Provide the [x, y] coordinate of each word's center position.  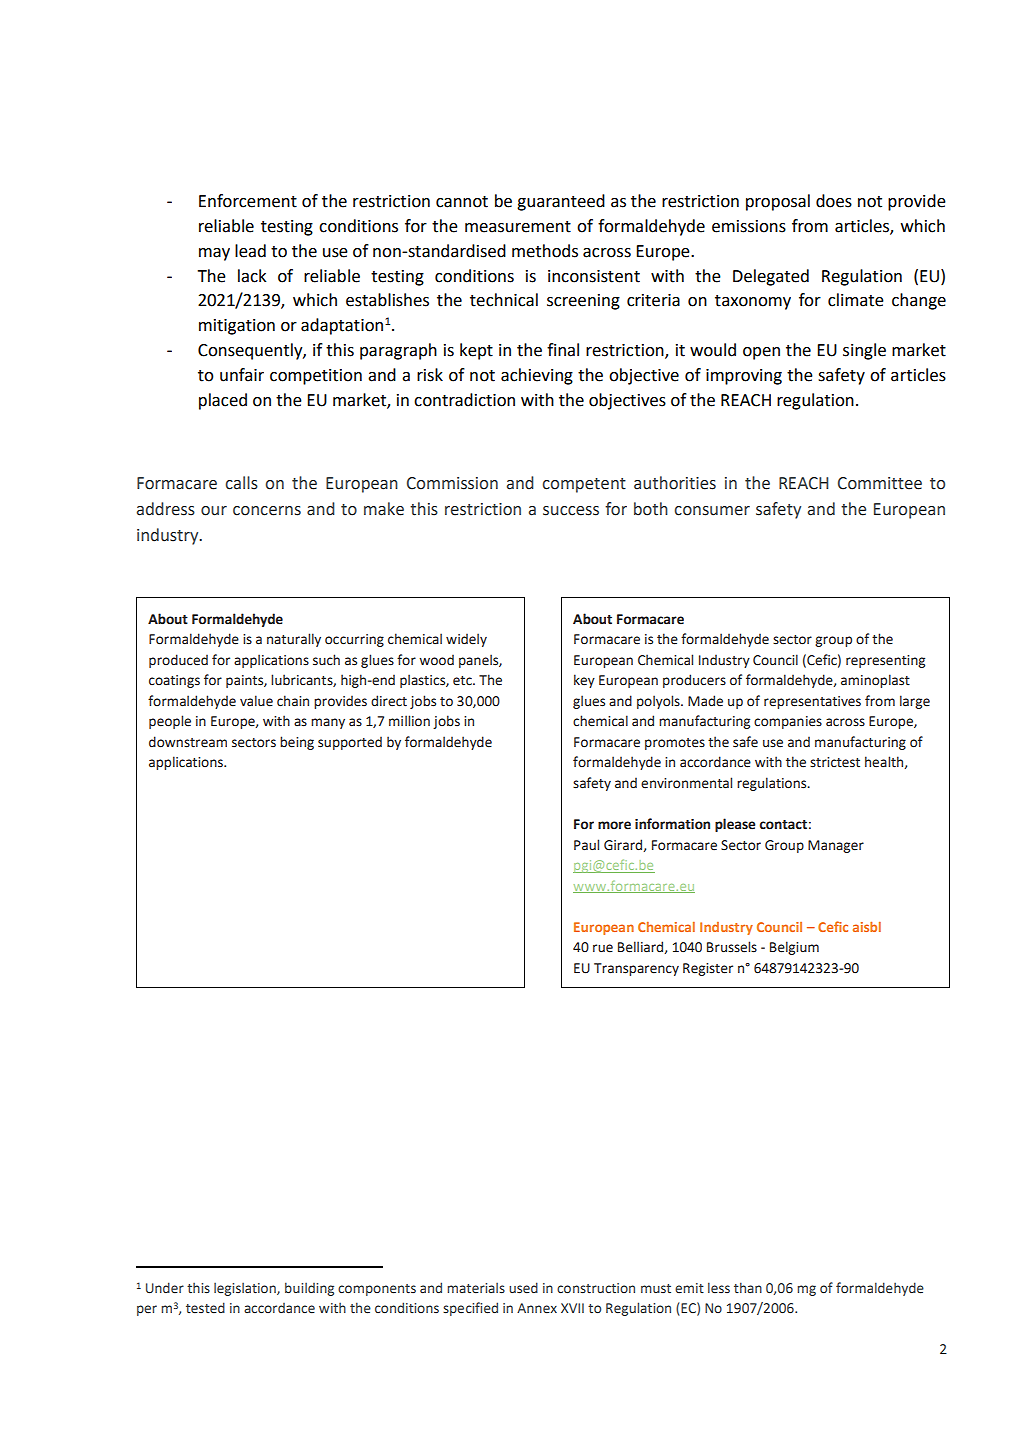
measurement [518, 227]
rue [603, 948]
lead [250, 251]
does [834, 201]
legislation [246, 1289]
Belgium [794, 948]
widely [466, 640]
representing [885, 661]
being [297, 743]
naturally [294, 640]
